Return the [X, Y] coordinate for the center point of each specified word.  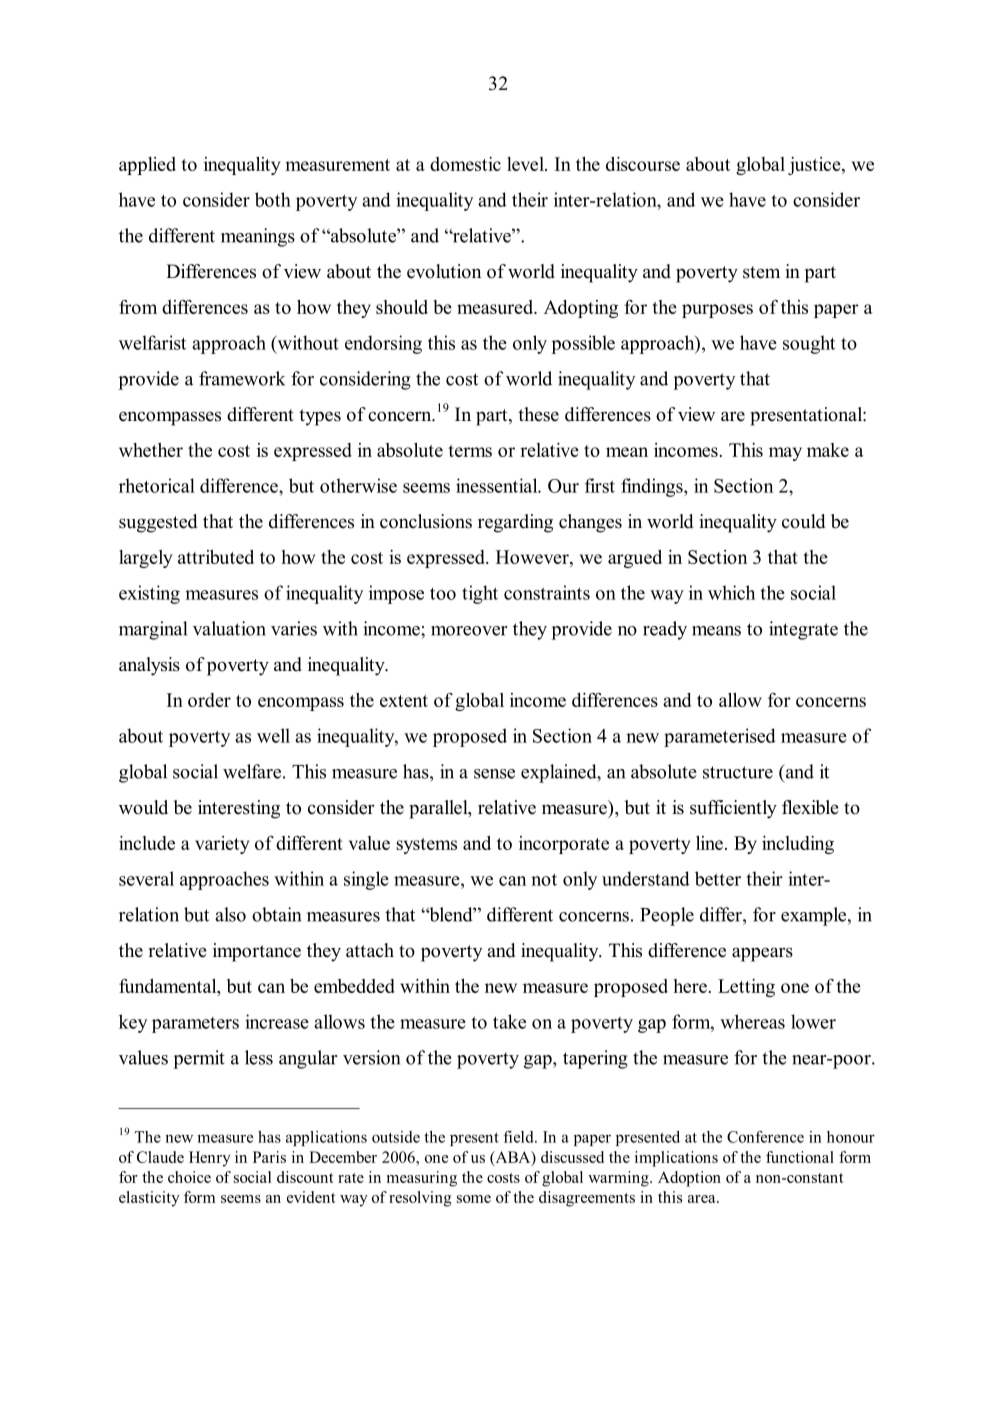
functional [800, 1157]
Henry [210, 1159]
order [209, 700]
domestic [465, 164]
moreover [469, 631]
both [273, 199]
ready [665, 630]
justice [815, 166]
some [474, 1199]
